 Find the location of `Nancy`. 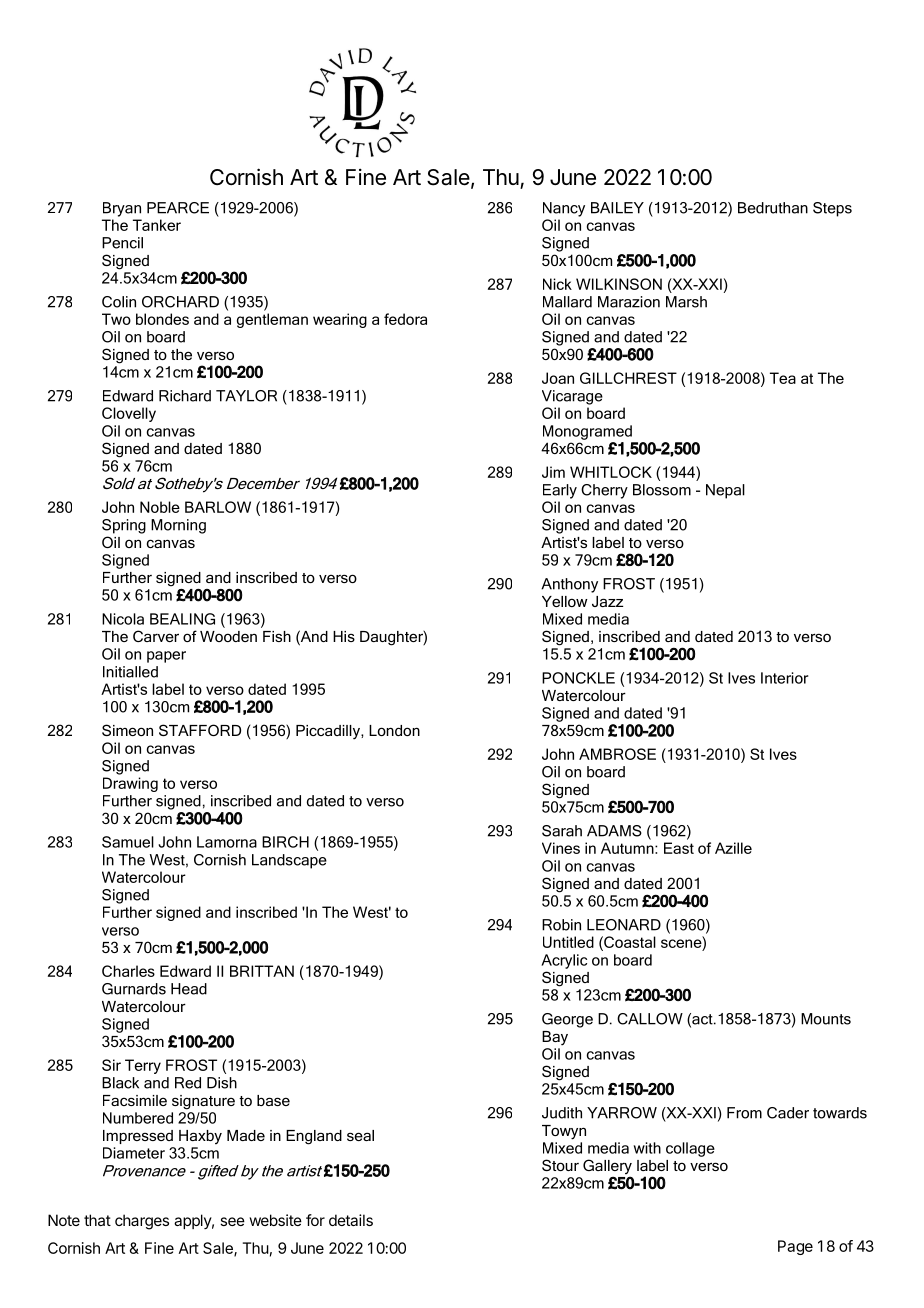

Nancy is located at coordinates (564, 209).
